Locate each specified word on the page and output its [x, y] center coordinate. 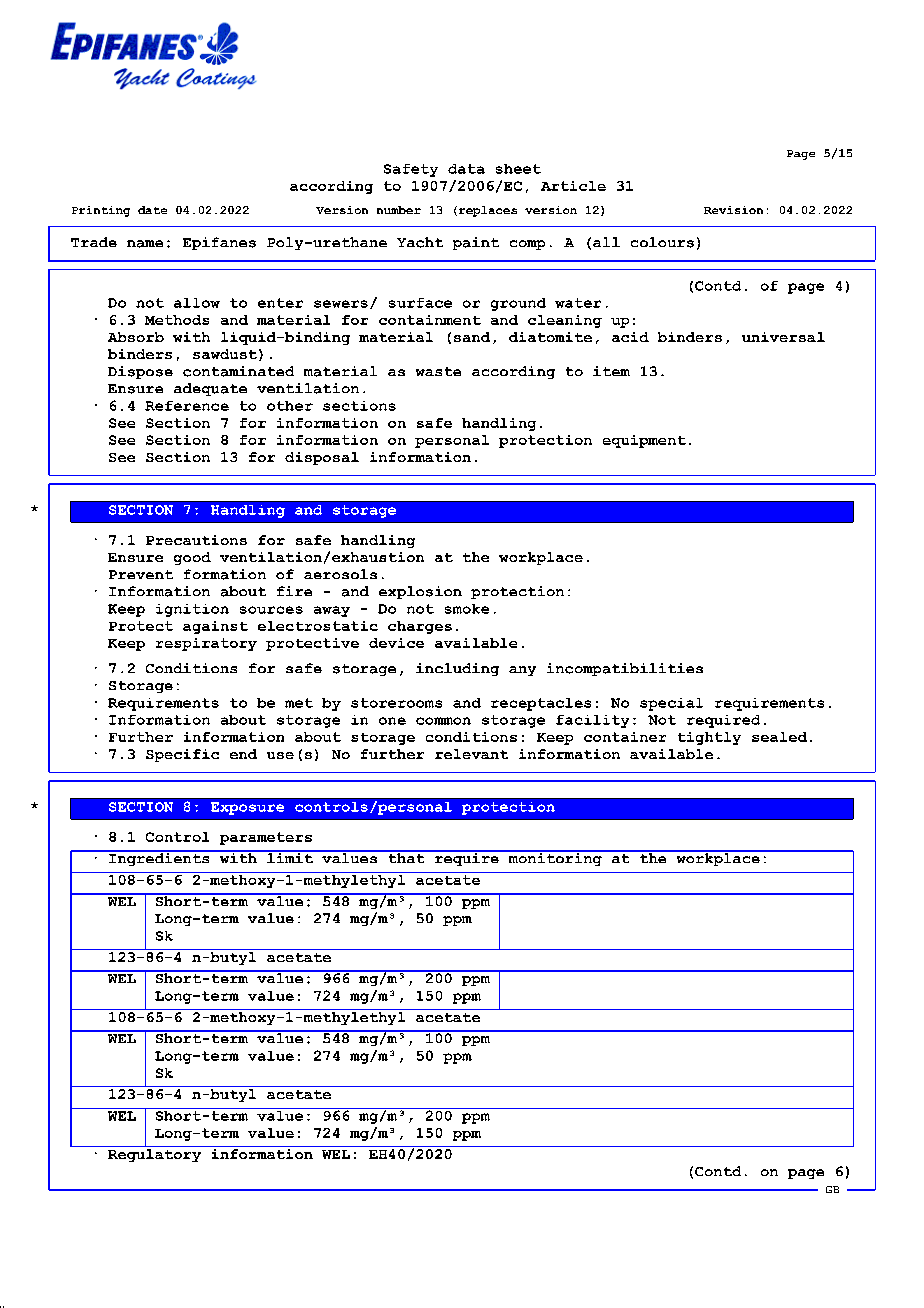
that [406, 857]
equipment [644, 441]
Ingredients [159, 858]
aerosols [340, 574]
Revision [733, 210]
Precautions [196, 540]
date [152, 210]
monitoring [555, 858]
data [466, 169]
